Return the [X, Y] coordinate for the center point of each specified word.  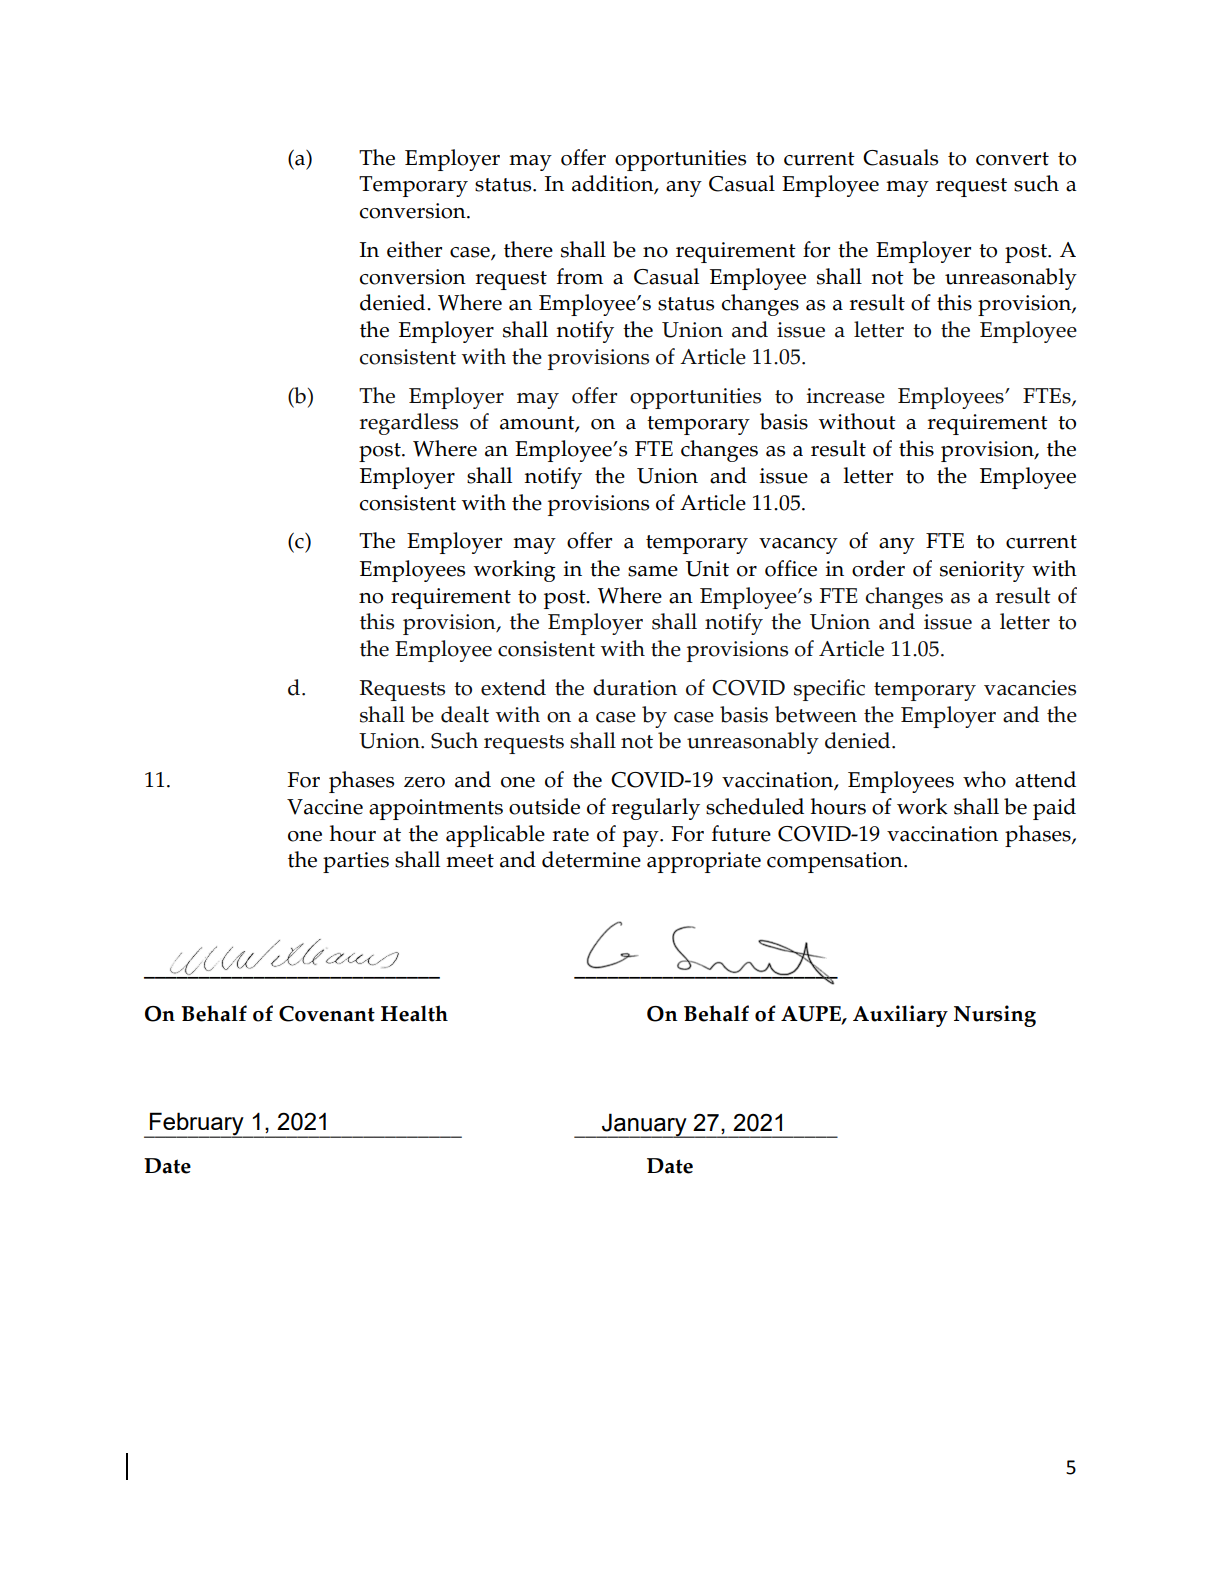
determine [591, 859]
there [528, 249]
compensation [836, 862]
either [414, 249]
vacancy [798, 546]
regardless [409, 424]
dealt [465, 714]
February [197, 1124]
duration [635, 687]
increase [846, 396]
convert [1012, 159]
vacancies [1030, 688]
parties [356, 862]
